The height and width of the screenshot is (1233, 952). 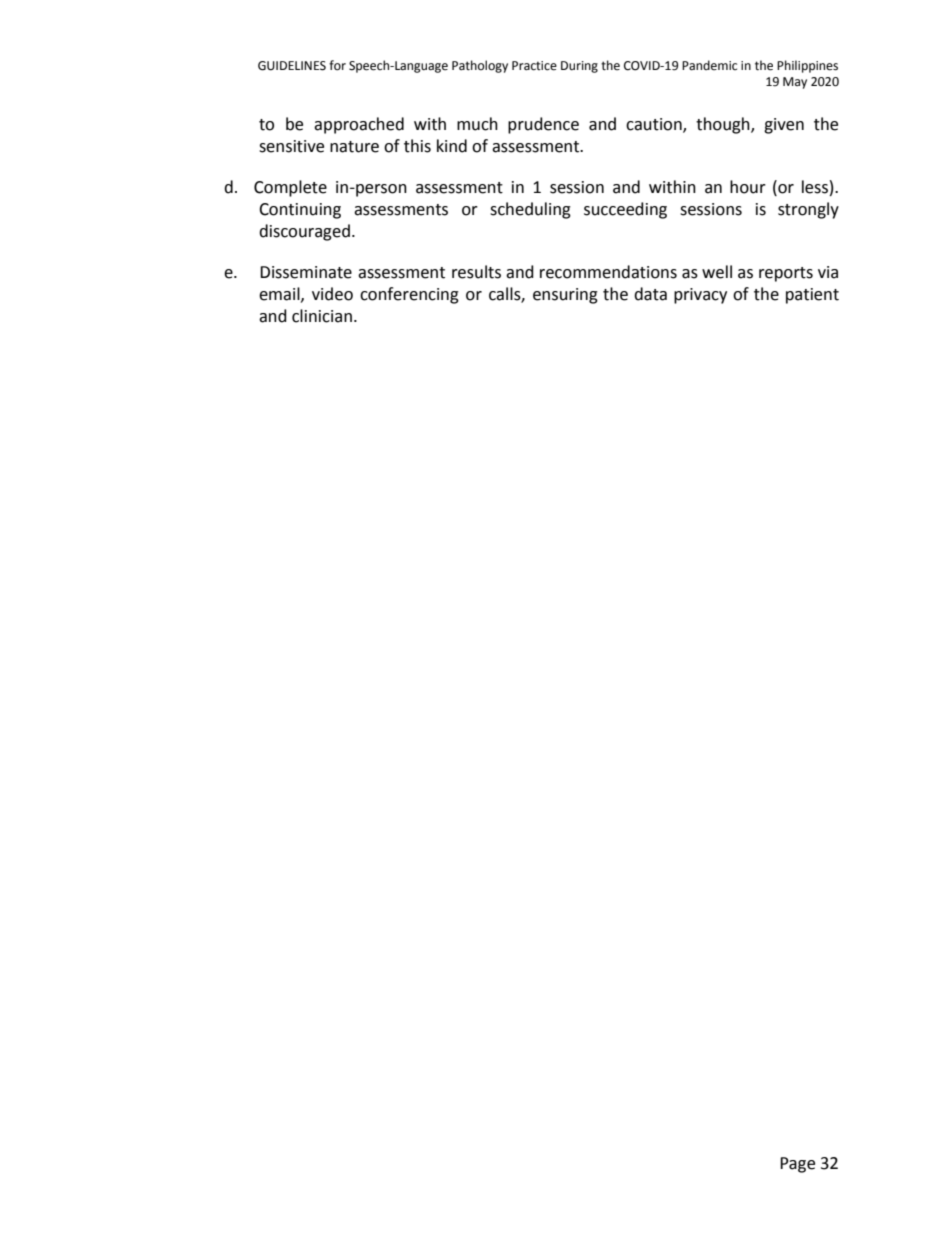 I want to click on Page, so click(x=797, y=1165).
